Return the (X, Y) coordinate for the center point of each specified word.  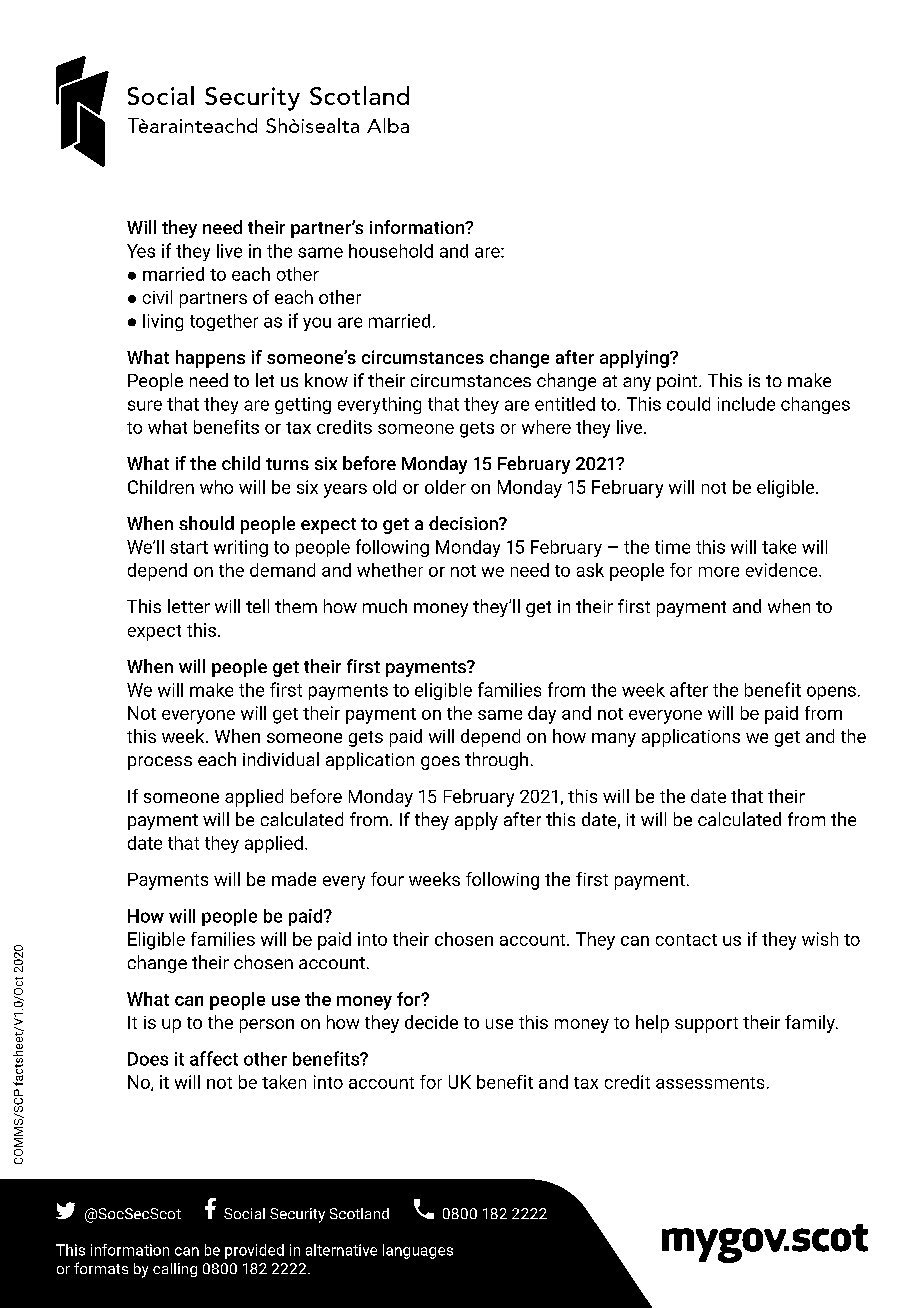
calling (175, 1270)
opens (831, 693)
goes (440, 763)
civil (157, 297)
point (678, 382)
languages (418, 1251)
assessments (710, 1083)
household (391, 251)
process (160, 763)
